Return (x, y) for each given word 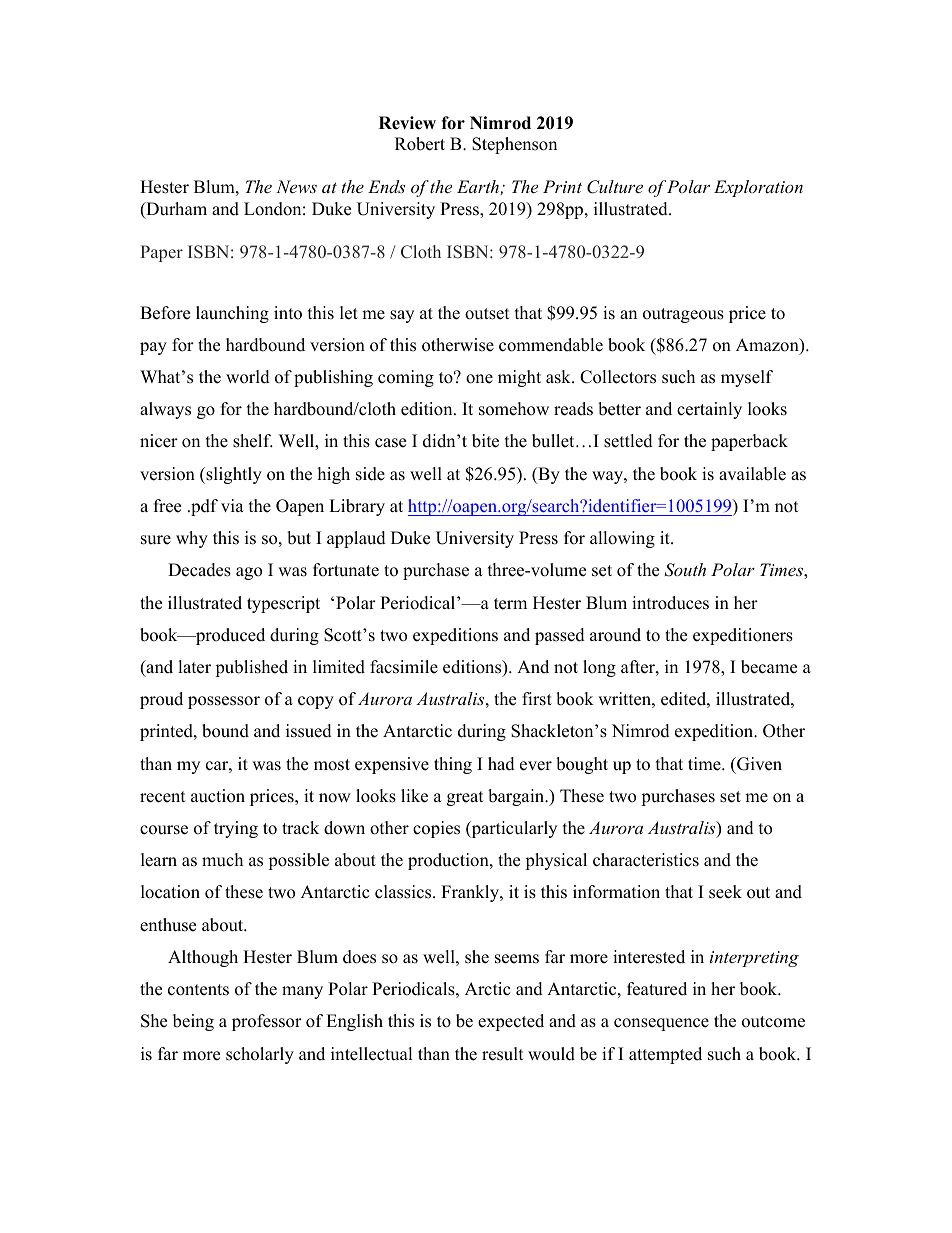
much (222, 860)
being (193, 1022)
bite (485, 441)
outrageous (683, 315)
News (296, 186)
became (769, 667)
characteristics (646, 860)
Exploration (758, 188)
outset (487, 314)
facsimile (404, 667)
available (752, 474)
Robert (420, 144)
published (251, 668)
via (232, 505)
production (449, 861)
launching (232, 314)
